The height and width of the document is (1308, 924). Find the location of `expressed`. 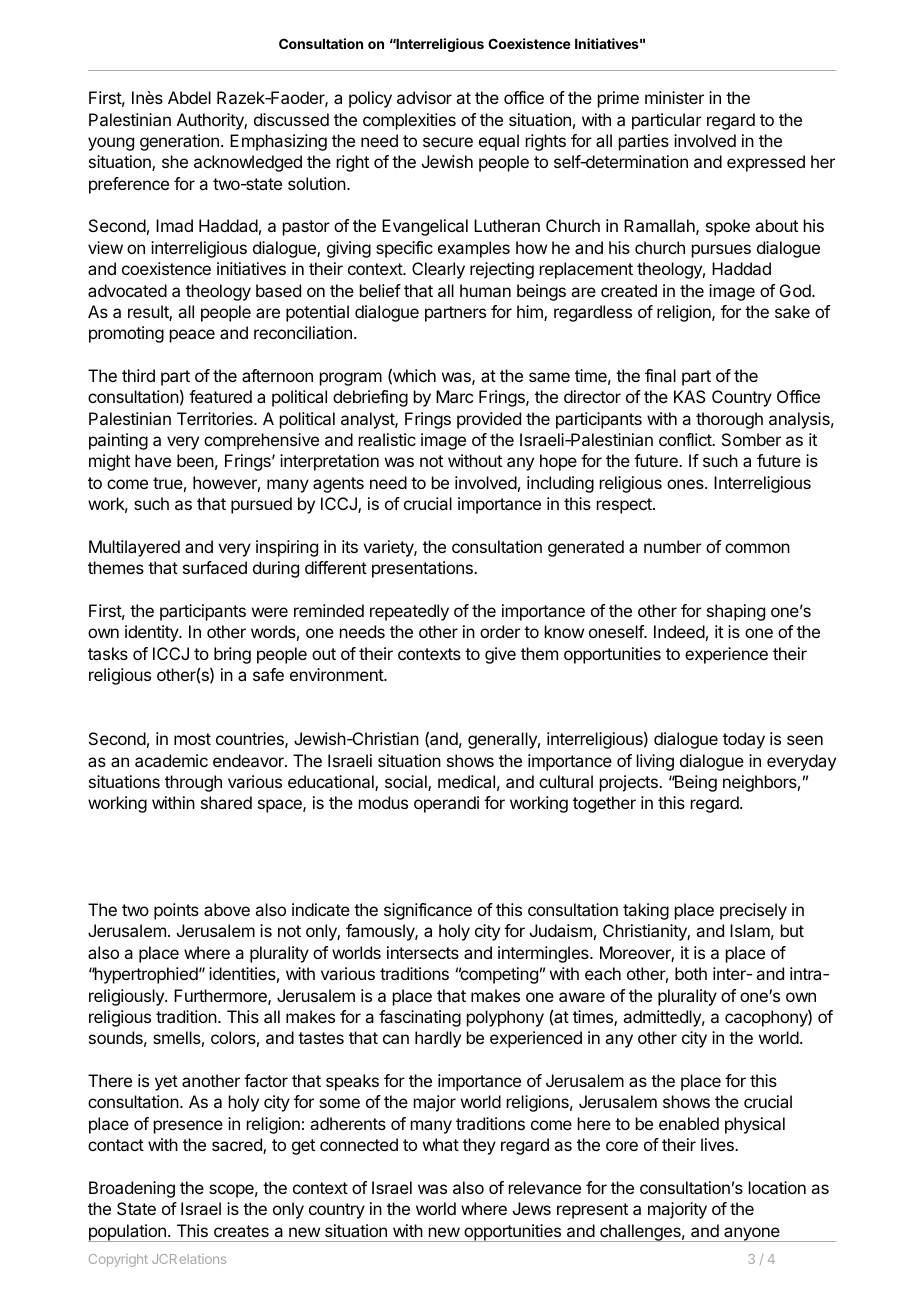

expressed is located at coordinates (766, 163).
